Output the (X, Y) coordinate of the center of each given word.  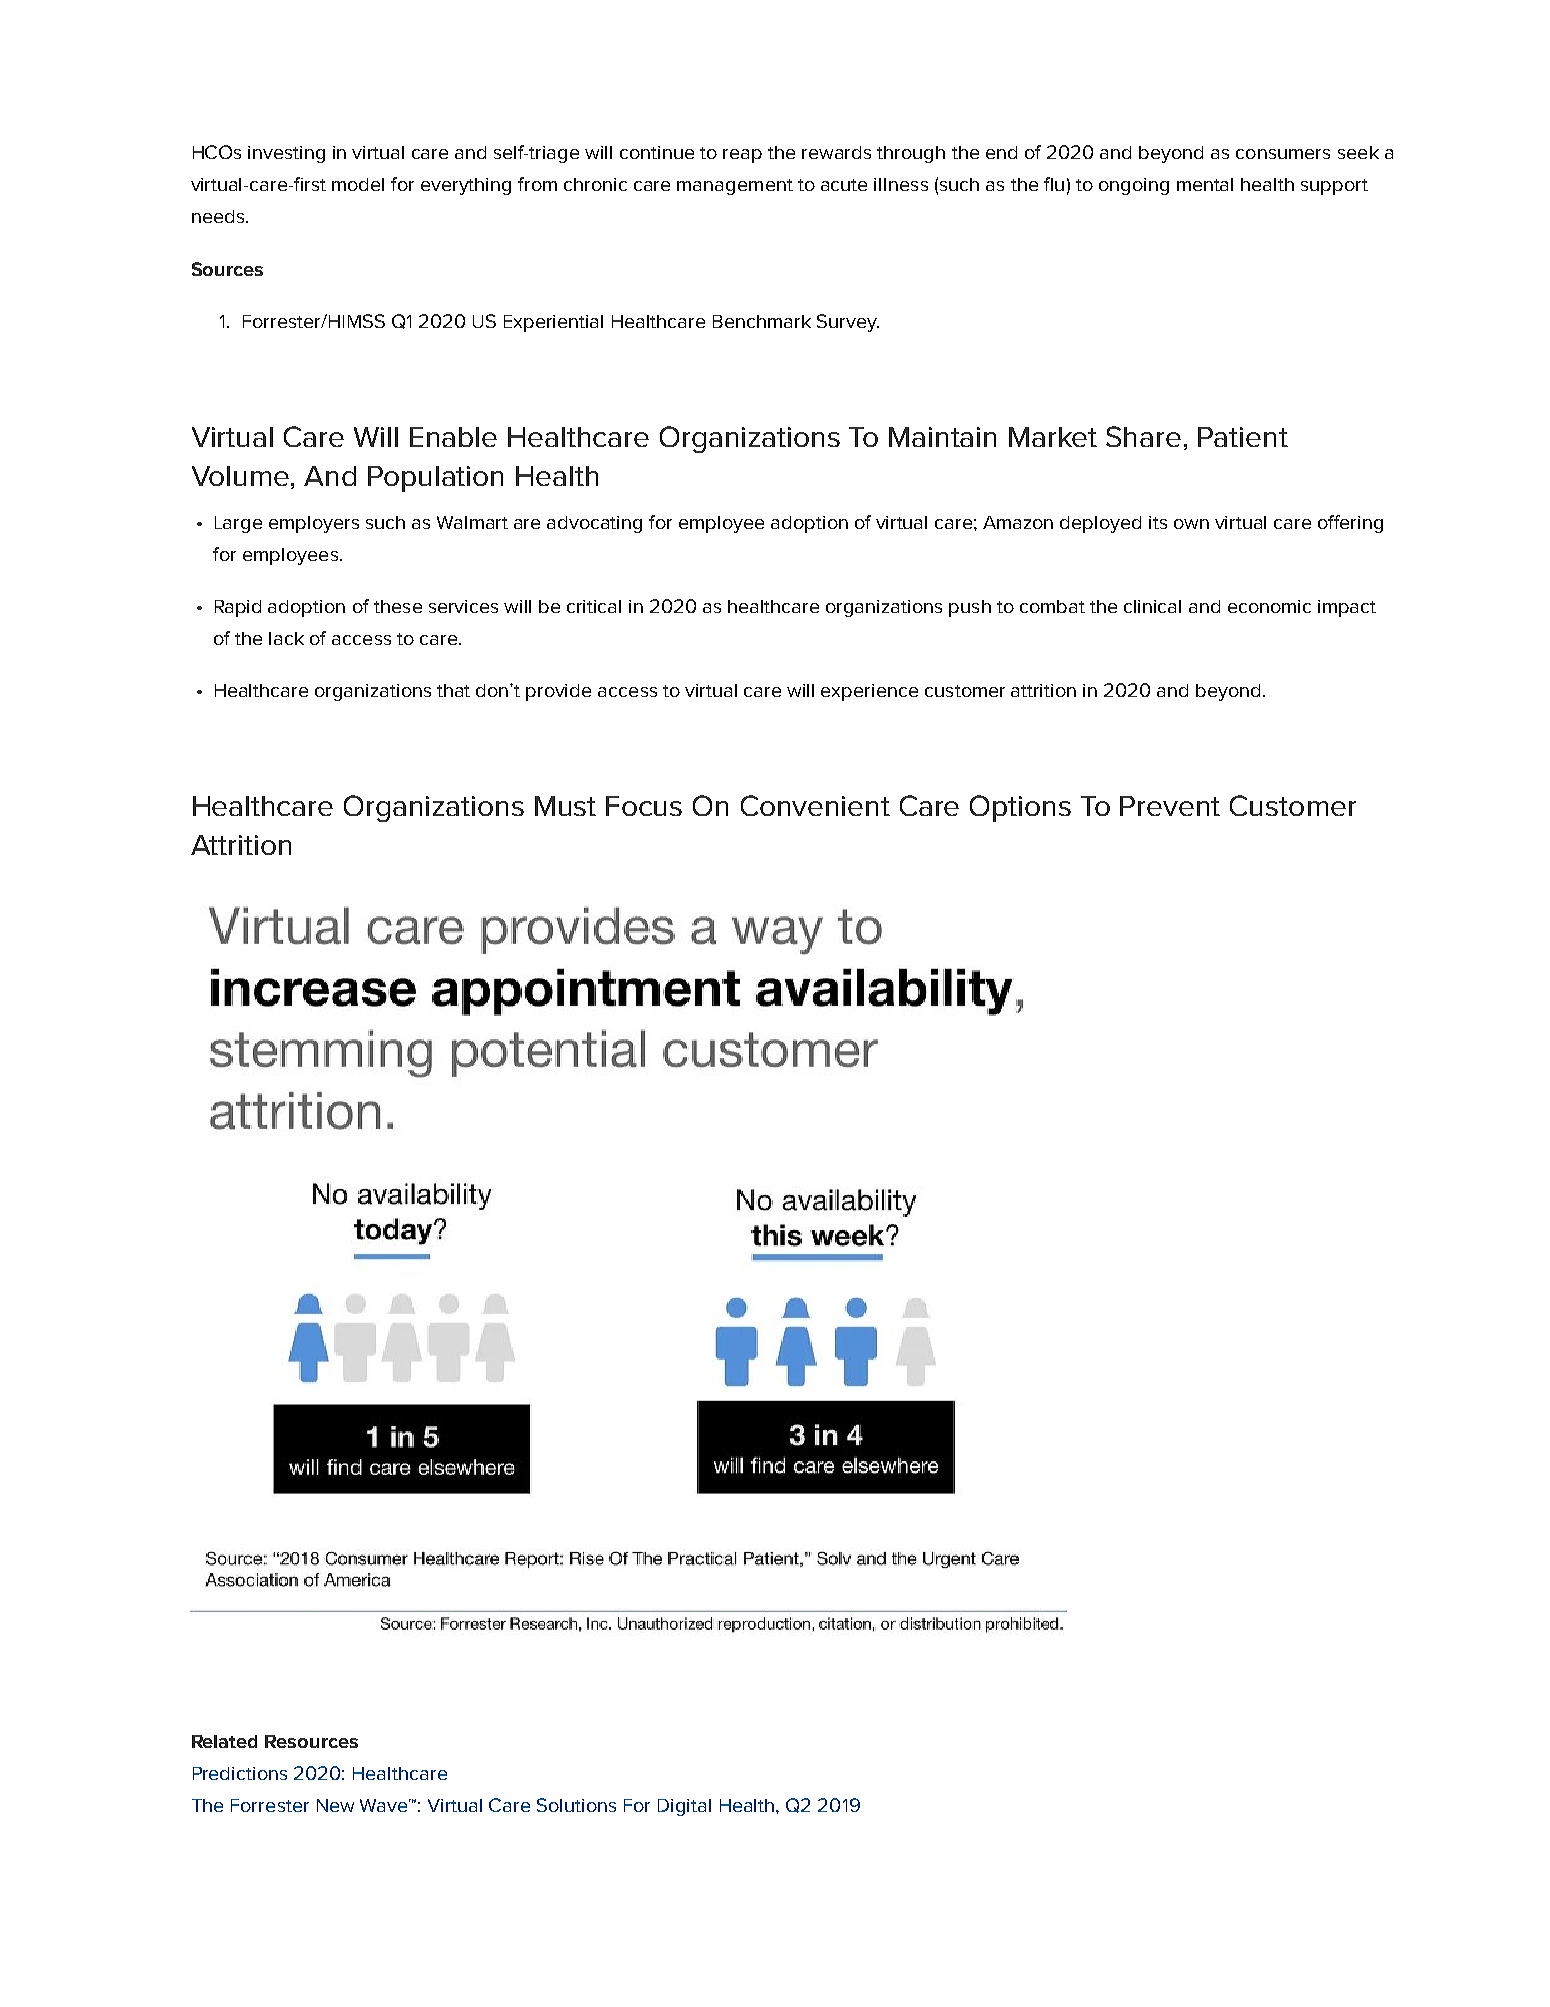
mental (1205, 184)
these (398, 606)
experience (869, 692)
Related (224, 1741)
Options (1020, 808)
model (358, 184)
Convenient (815, 805)
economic (1269, 606)
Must (565, 806)
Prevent (1170, 806)
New (335, 1805)
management (735, 187)
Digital (684, 1807)
